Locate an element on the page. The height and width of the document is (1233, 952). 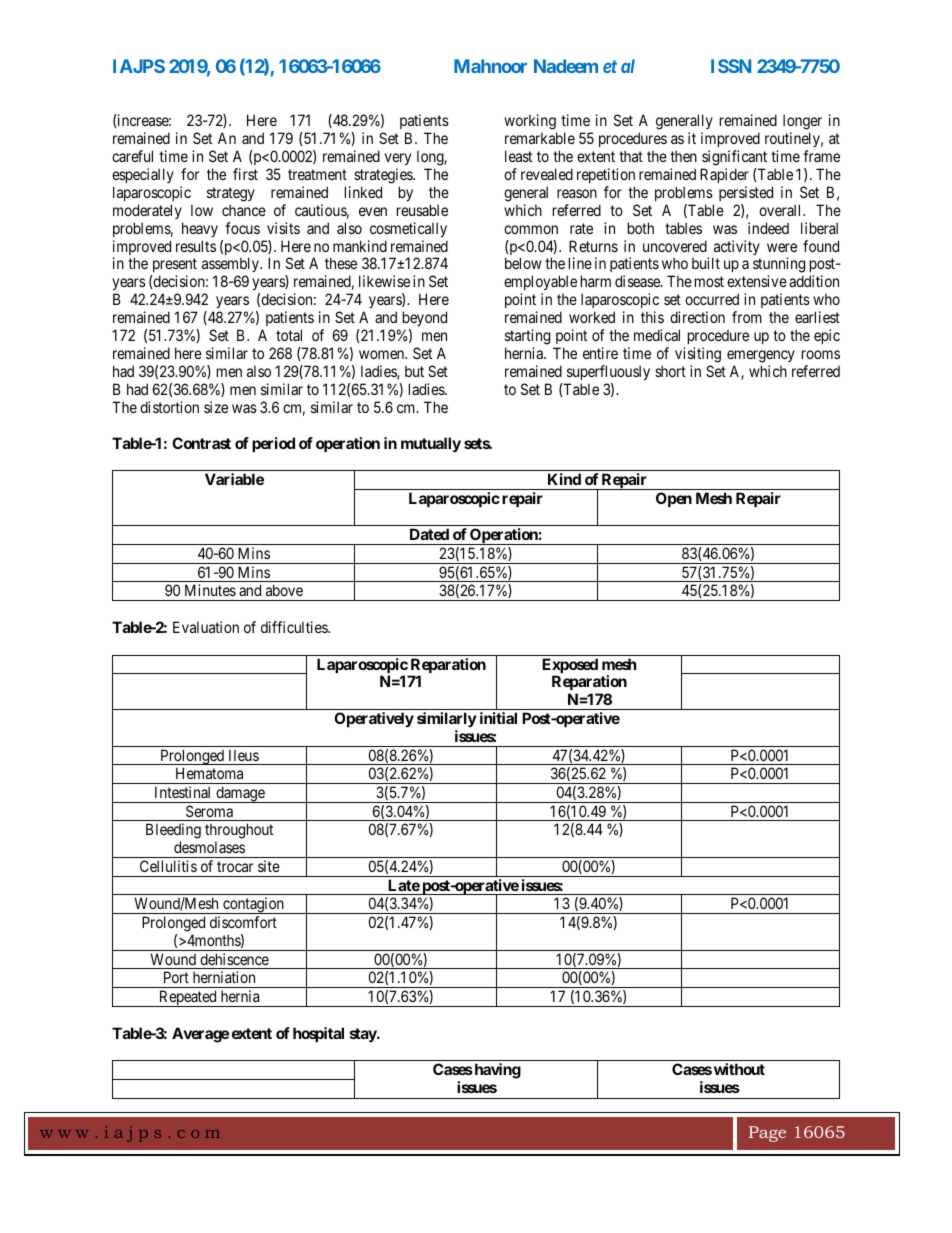
Open is located at coordinates (674, 499).
